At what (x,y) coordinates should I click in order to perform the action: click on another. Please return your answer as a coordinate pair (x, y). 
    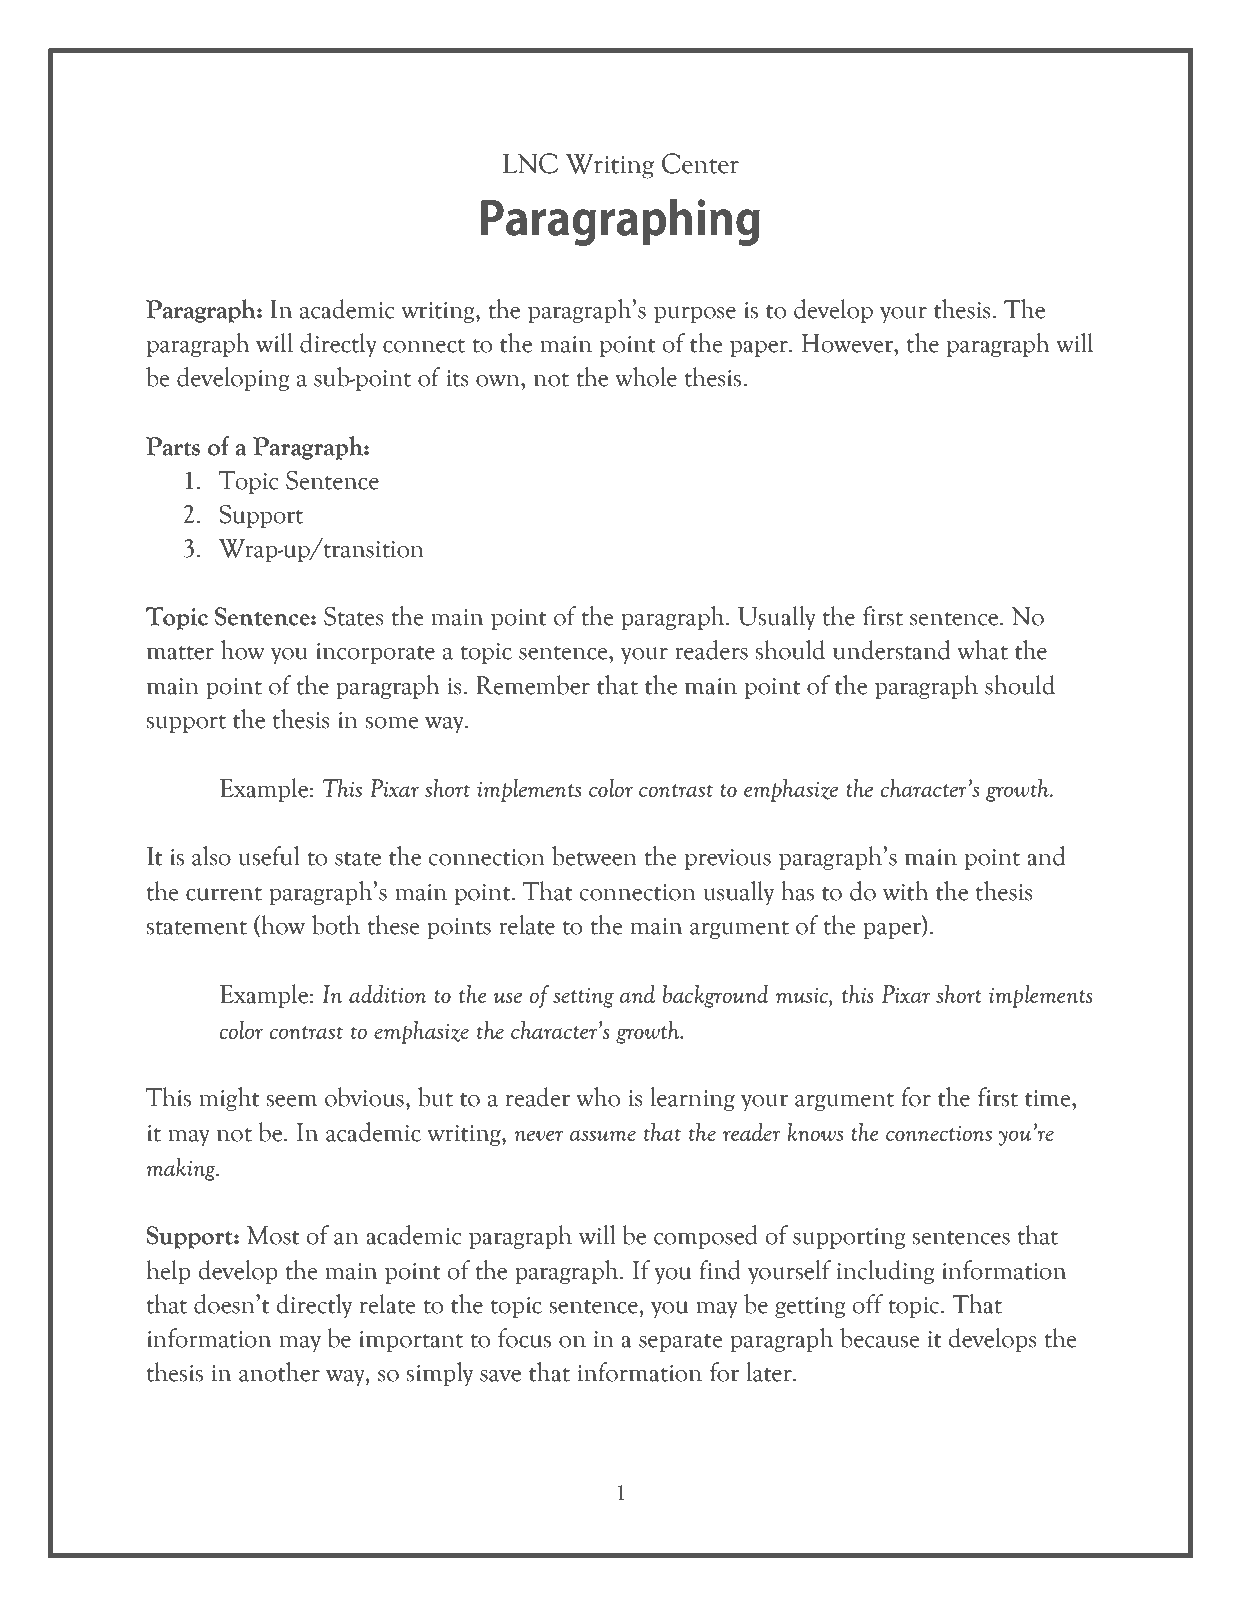
    Looking at the image, I should click on (279, 1372).
